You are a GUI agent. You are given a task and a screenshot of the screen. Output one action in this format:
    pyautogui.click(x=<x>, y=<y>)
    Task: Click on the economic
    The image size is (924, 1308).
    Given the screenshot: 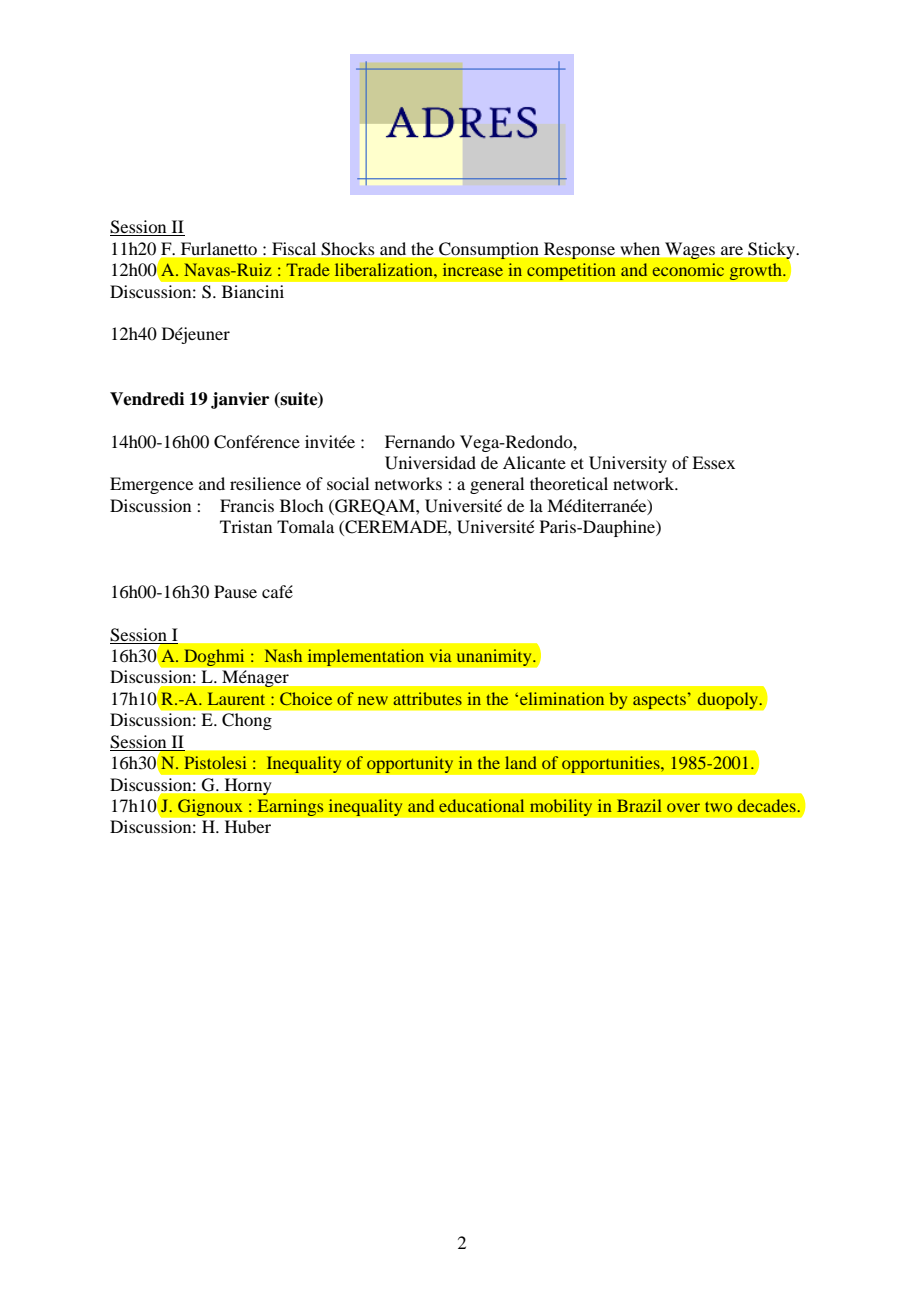 What is the action you would take?
    pyautogui.click(x=688, y=269)
